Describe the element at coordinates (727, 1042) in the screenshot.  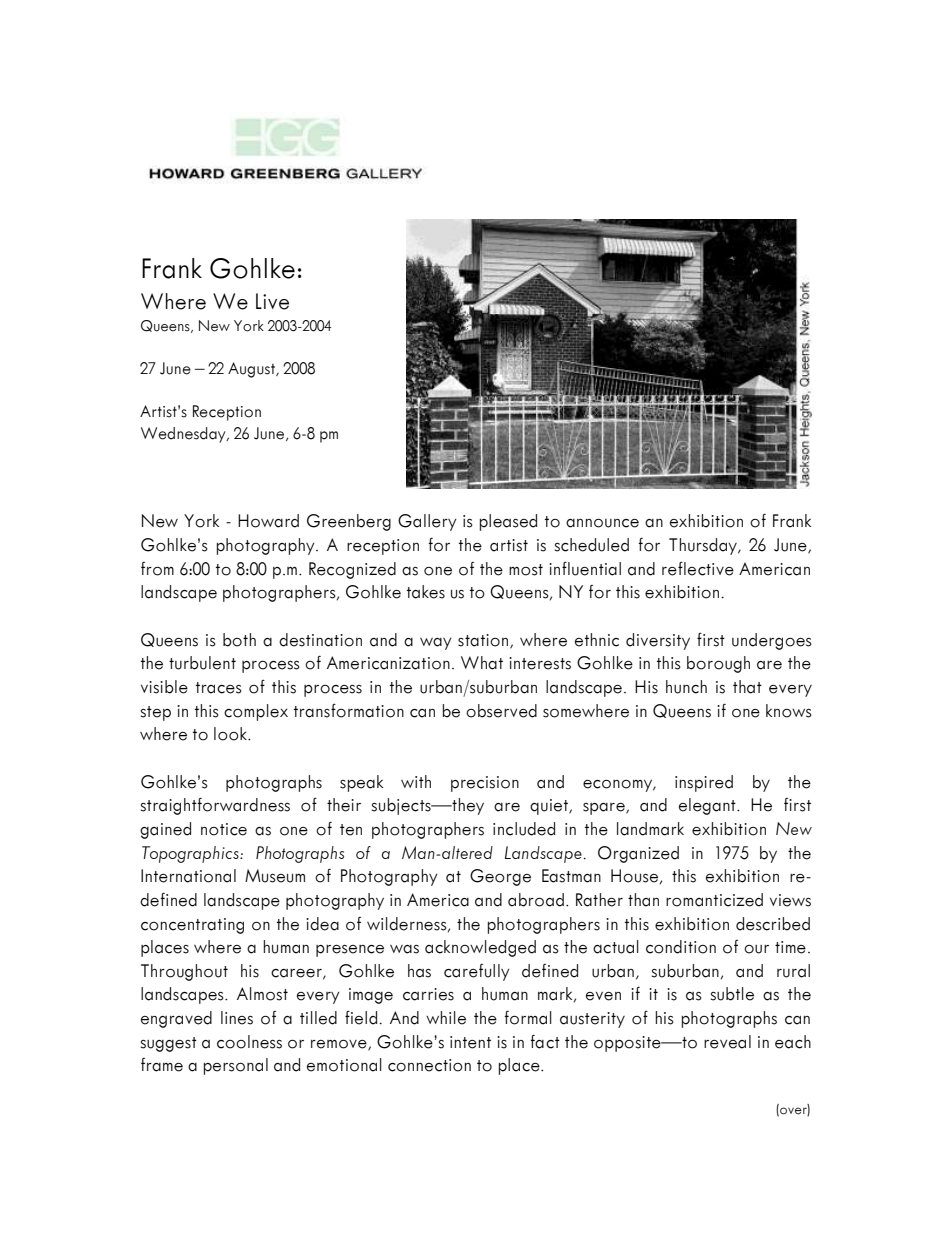
I see `reveal` at that location.
